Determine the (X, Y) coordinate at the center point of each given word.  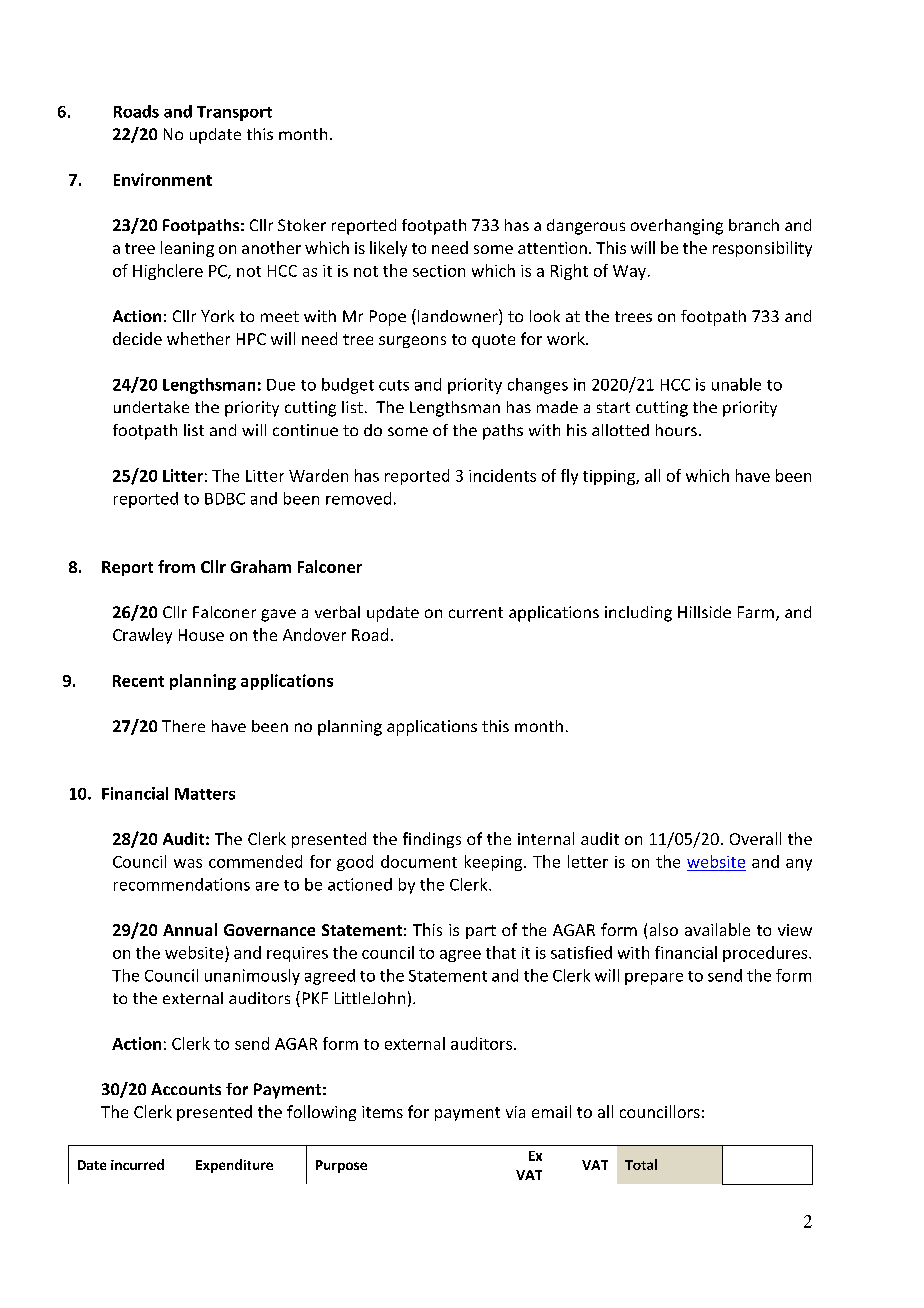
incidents (502, 475)
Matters (205, 794)
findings (432, 840)
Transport (234, 113)
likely (388, 249)
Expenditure (234, 1166)
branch (754, 225)
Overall (755, 838)
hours (676, 430)
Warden (318, 475)
